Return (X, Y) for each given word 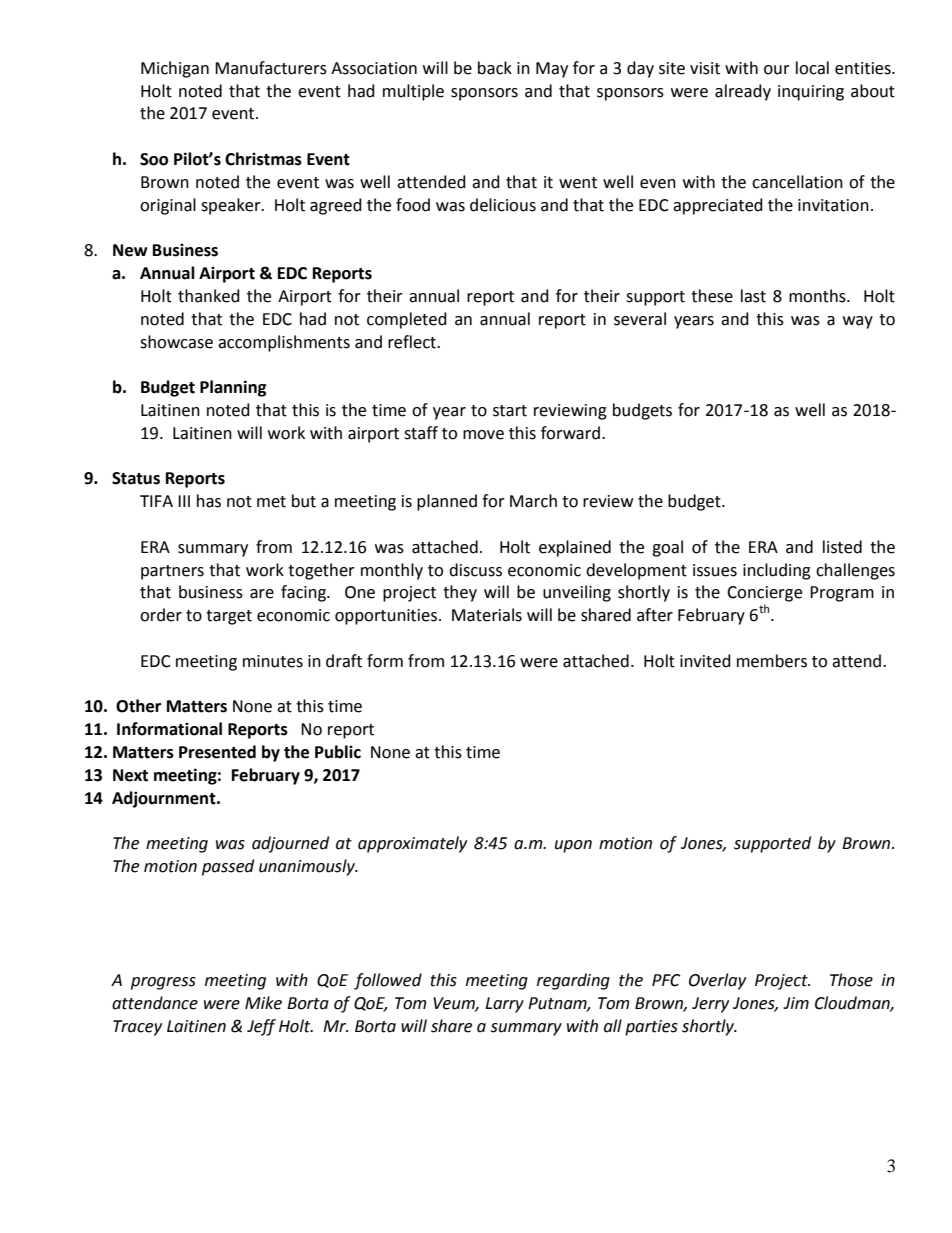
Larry (504, 1005)
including (777, 571)
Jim (796, 1003)
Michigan (175, 69)
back (495, 68)
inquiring (811, 93)
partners (172, 572)
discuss (475, 570)
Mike (263, 1003)
